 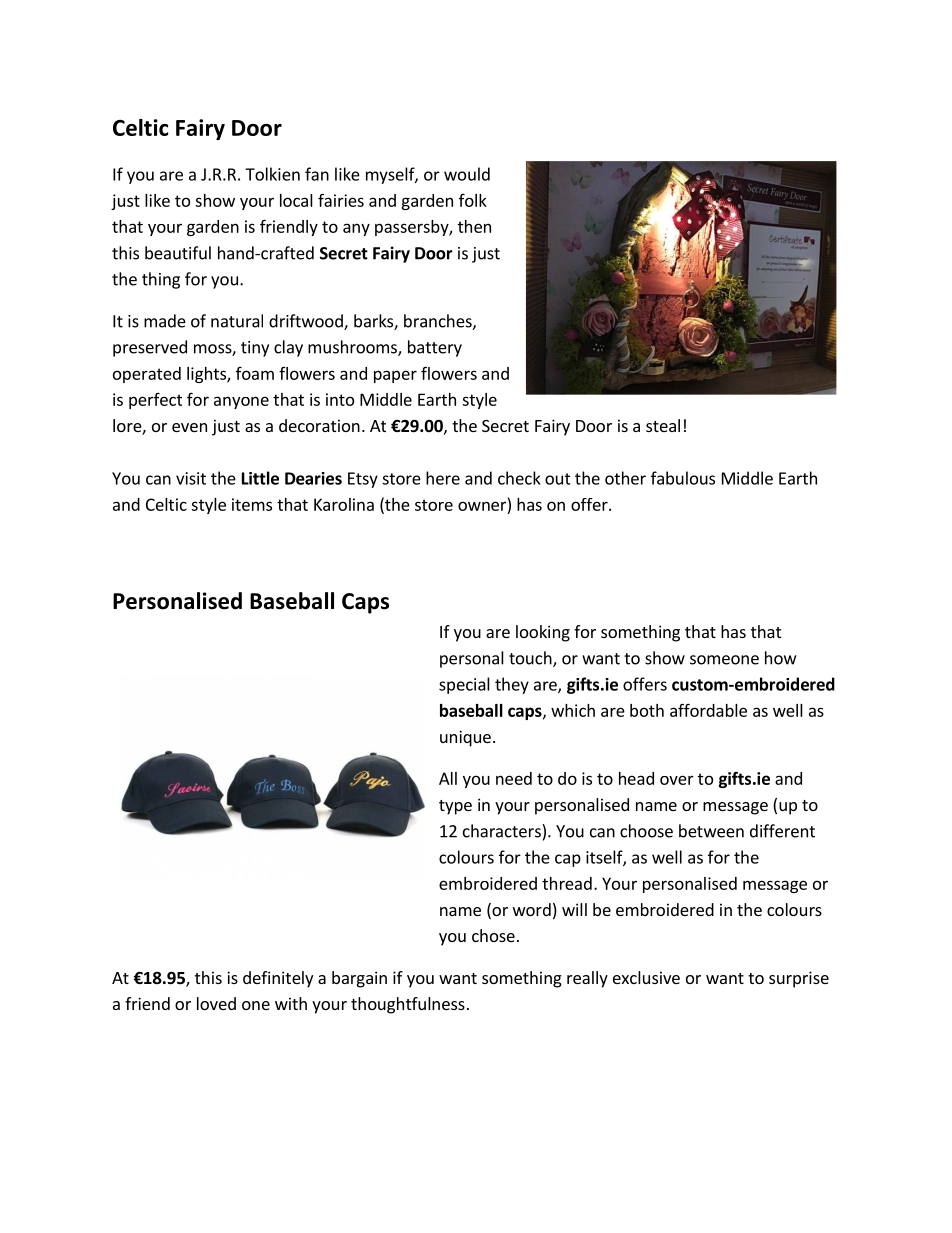 What do you see at coordinates (474, 226) in the page?
I see `then` at bounding box center [474, 226].
